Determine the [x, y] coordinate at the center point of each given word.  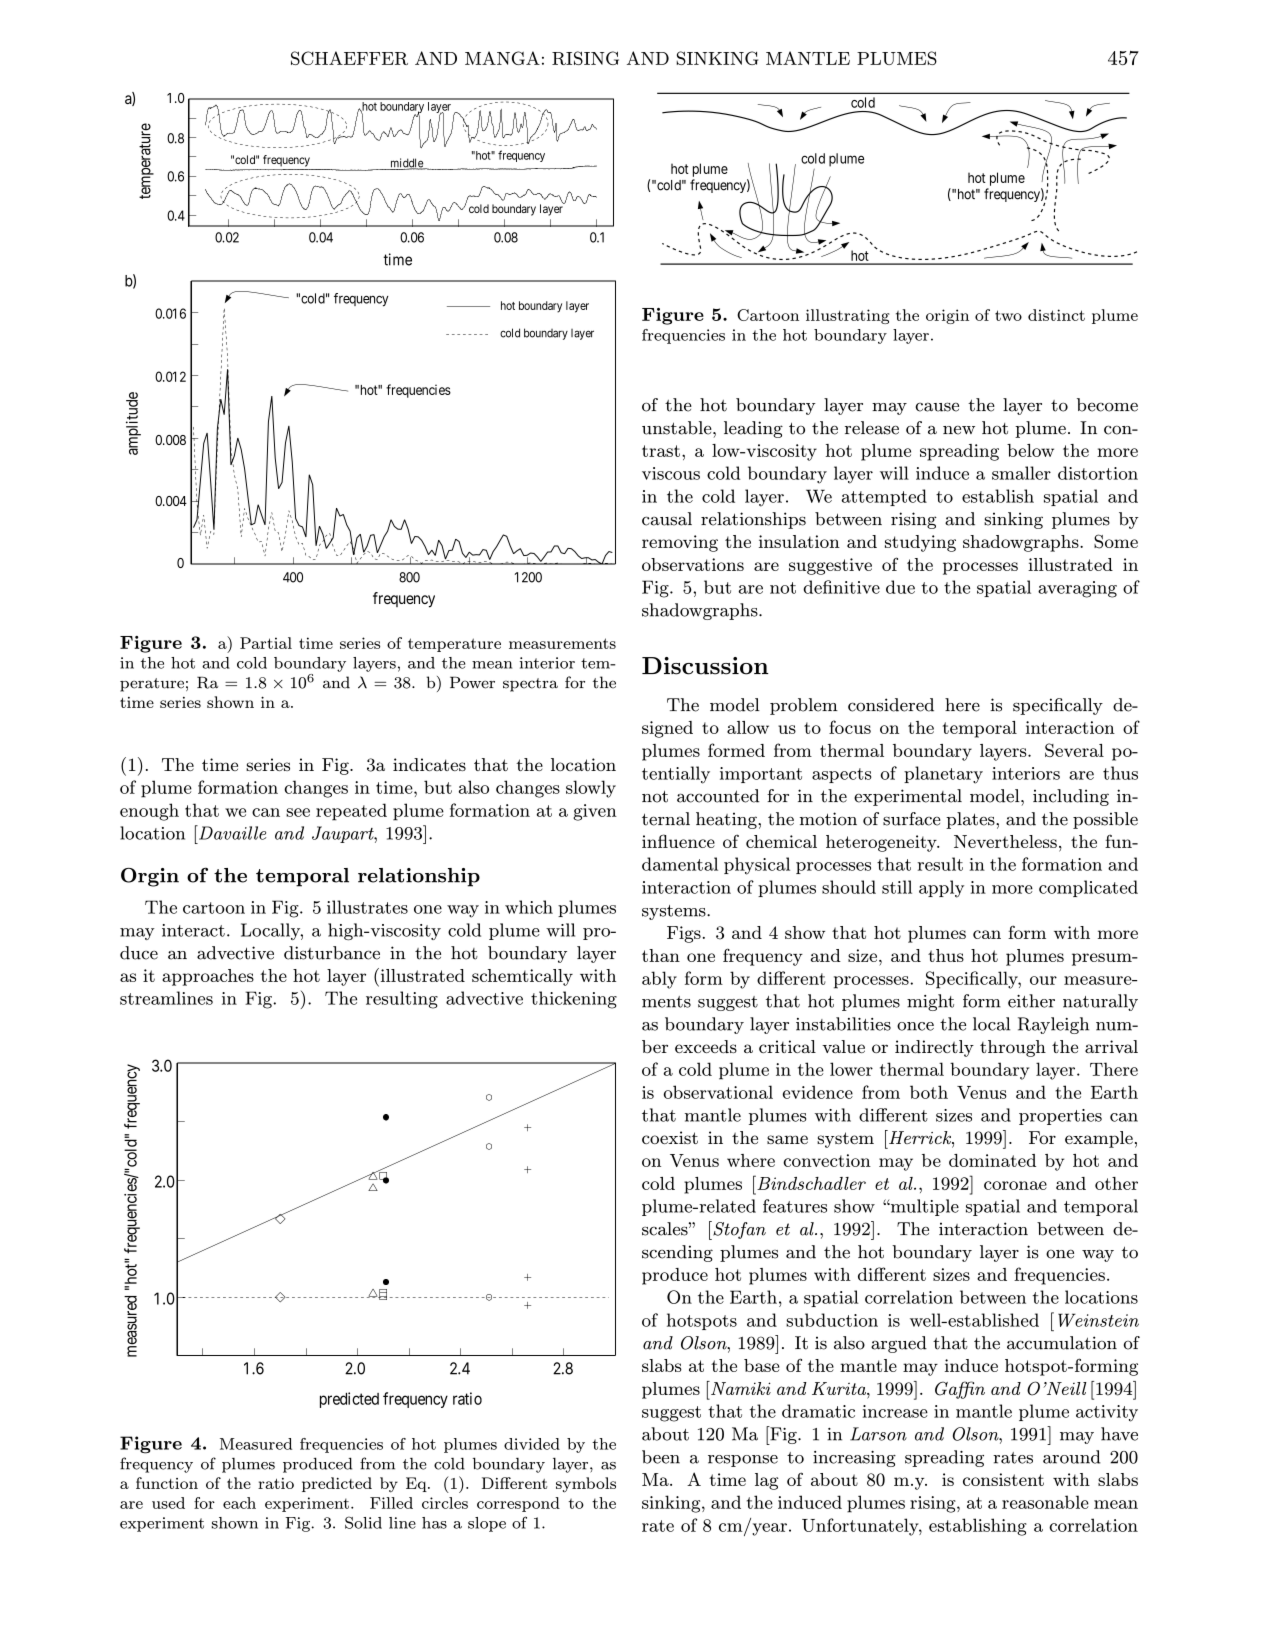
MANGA [502, 58]
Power [472, 682]
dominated [992, 1160]
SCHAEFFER [349, 58]
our [1043, 980]
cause [937, 407]
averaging [1077, 589]
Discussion [705, 666]
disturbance [332, 953]
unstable [678, 428]
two [1008, 315]
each [239, 1503]
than [661, 955]
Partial [266, 643]
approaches [208, 977]
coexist [670, 1137]
